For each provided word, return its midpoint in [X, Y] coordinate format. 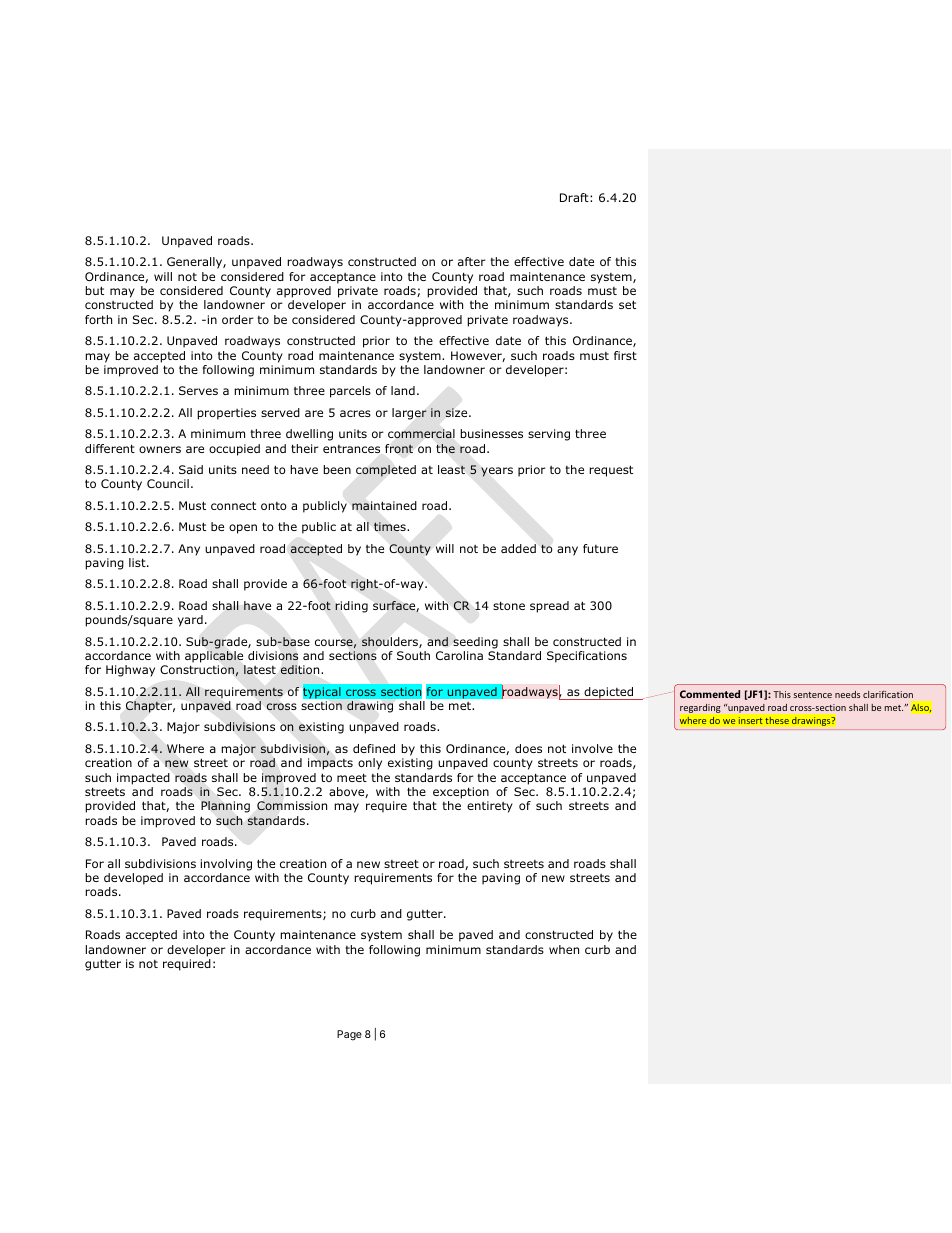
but [94, 290]
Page [349, 1035]
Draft [575, 197]
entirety [490, 807]
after [472, 261]
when [564, 949]
